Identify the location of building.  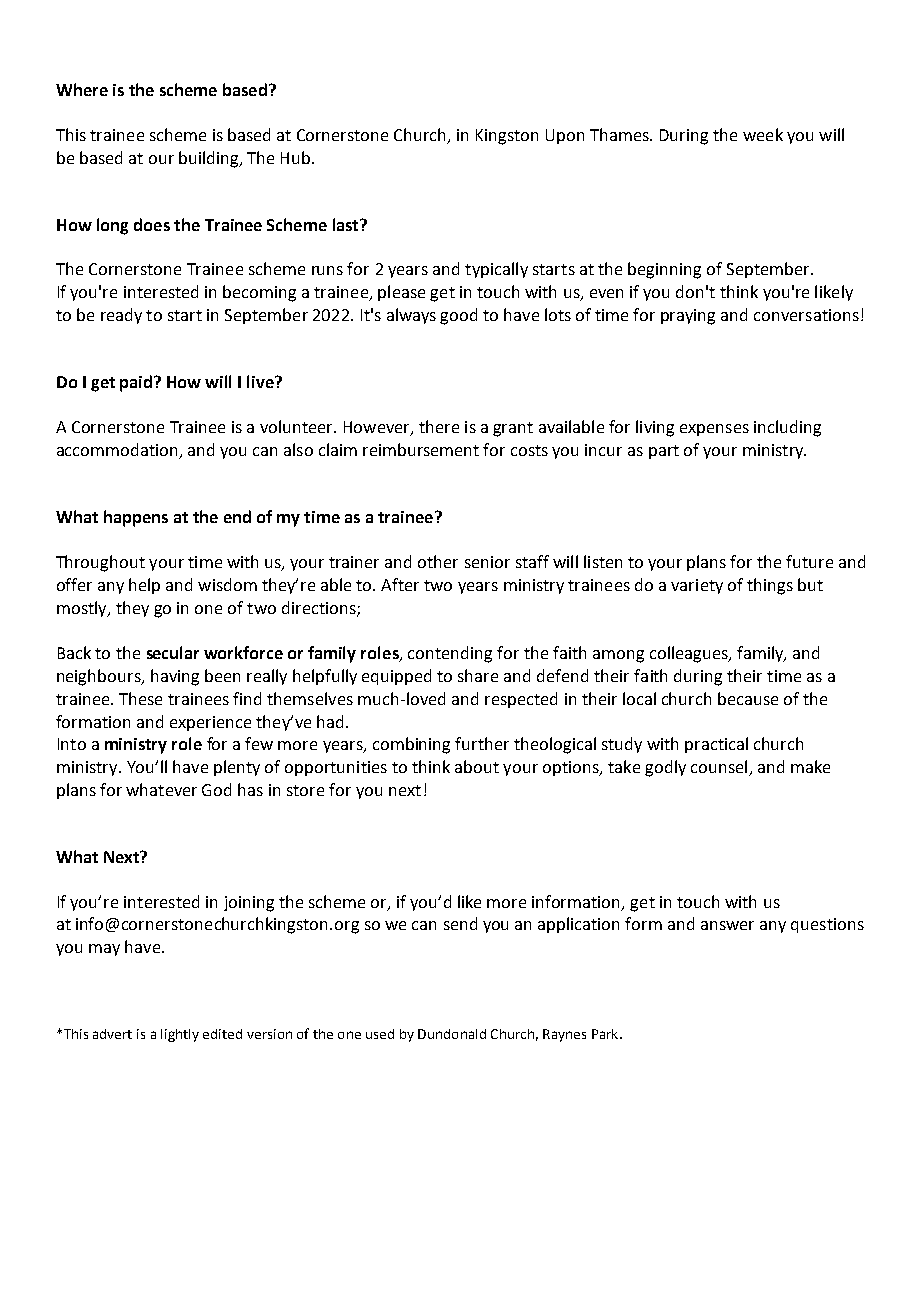
(210, 159).
